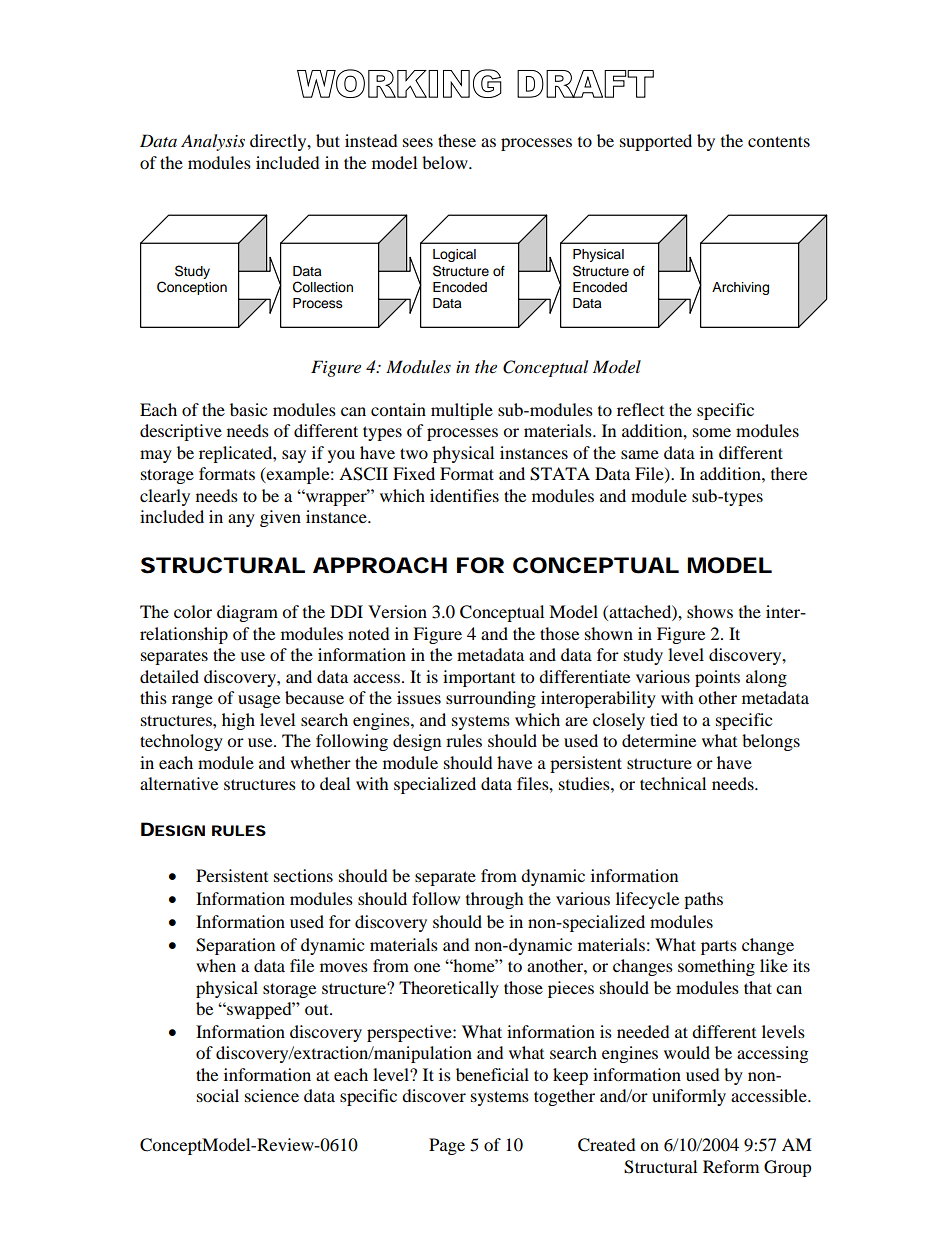 This screenshot has width=952, height=1233. Describe the element at coordinates (779, 141) in the screenshot. I see `contents` at that location.
